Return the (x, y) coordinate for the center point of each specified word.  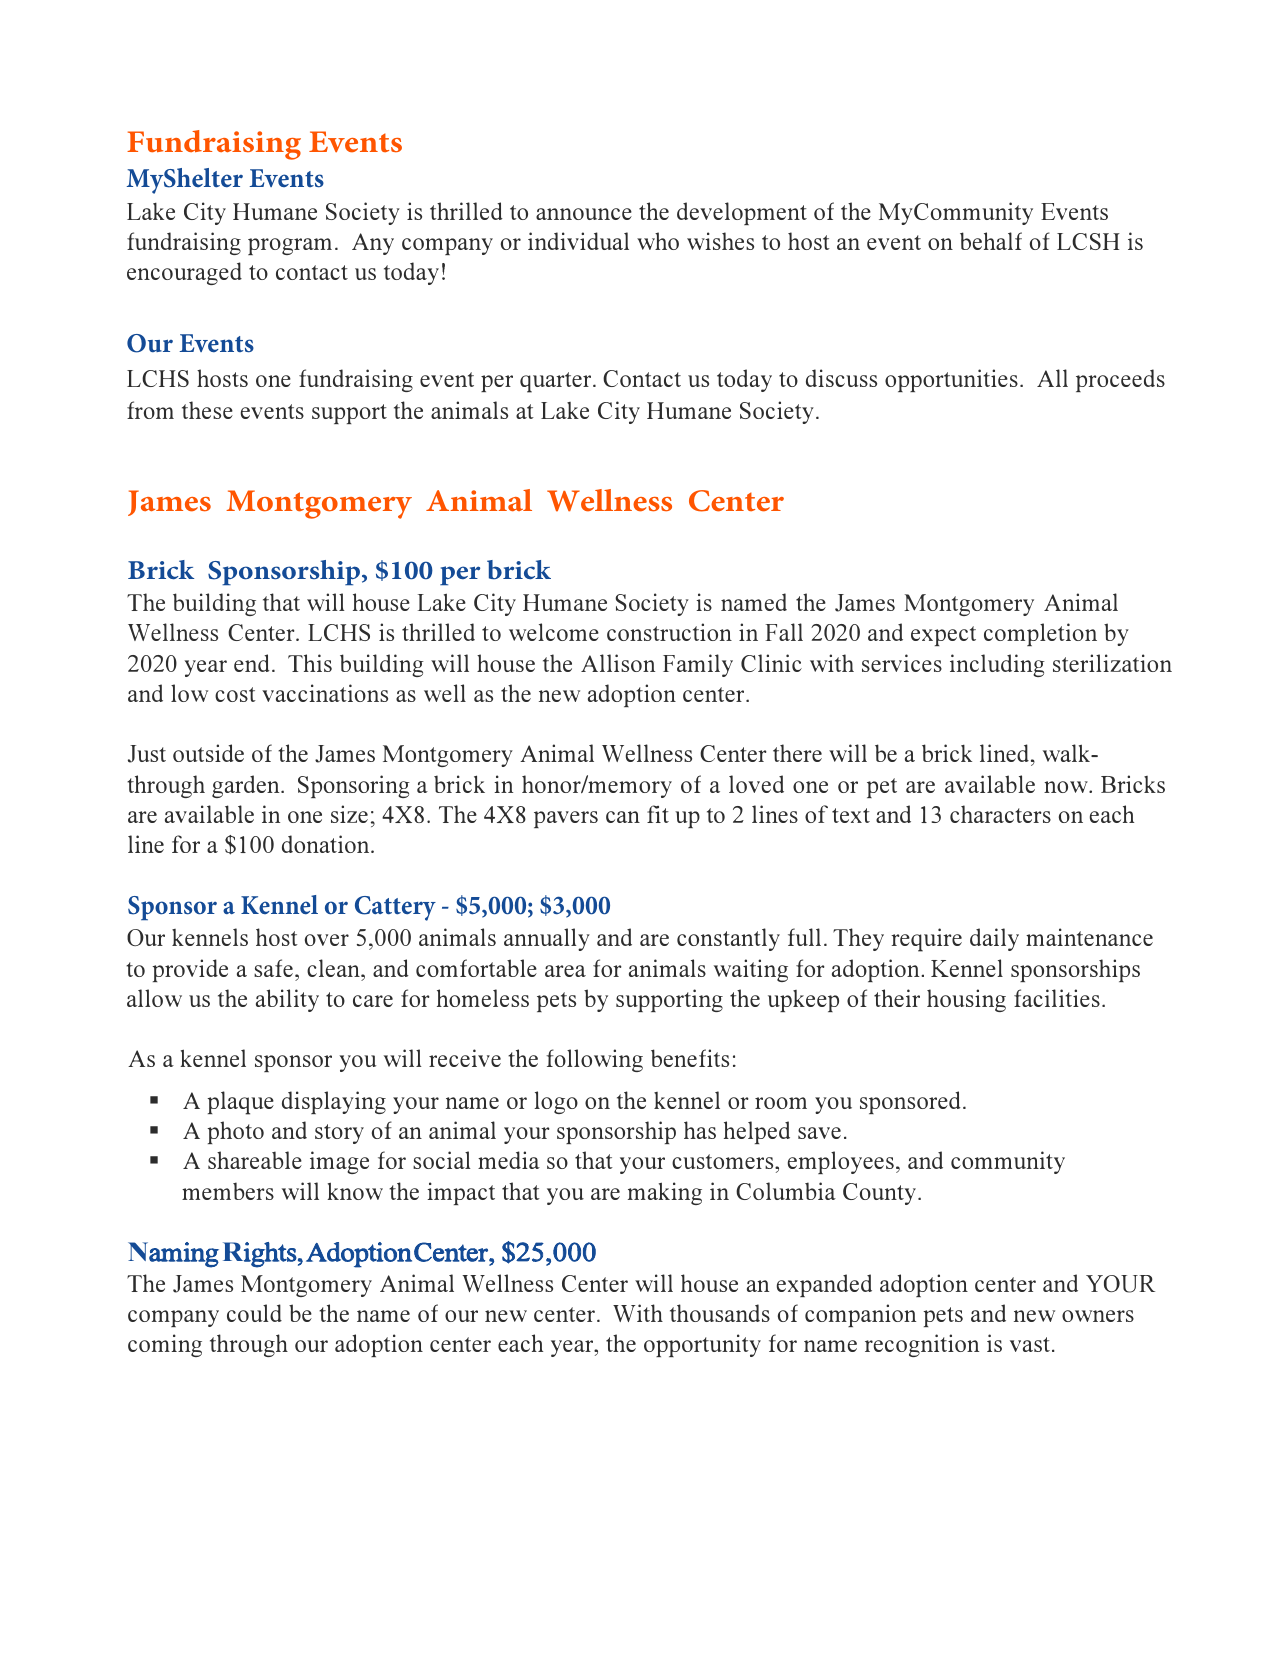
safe (273, 968)
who (658, 241)
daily (994, 939)
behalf (991, 241)
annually (547, 939)
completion (1040, 634)
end (252, 663)
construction (669, 632)
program (290, 246)
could (254, 1313)
